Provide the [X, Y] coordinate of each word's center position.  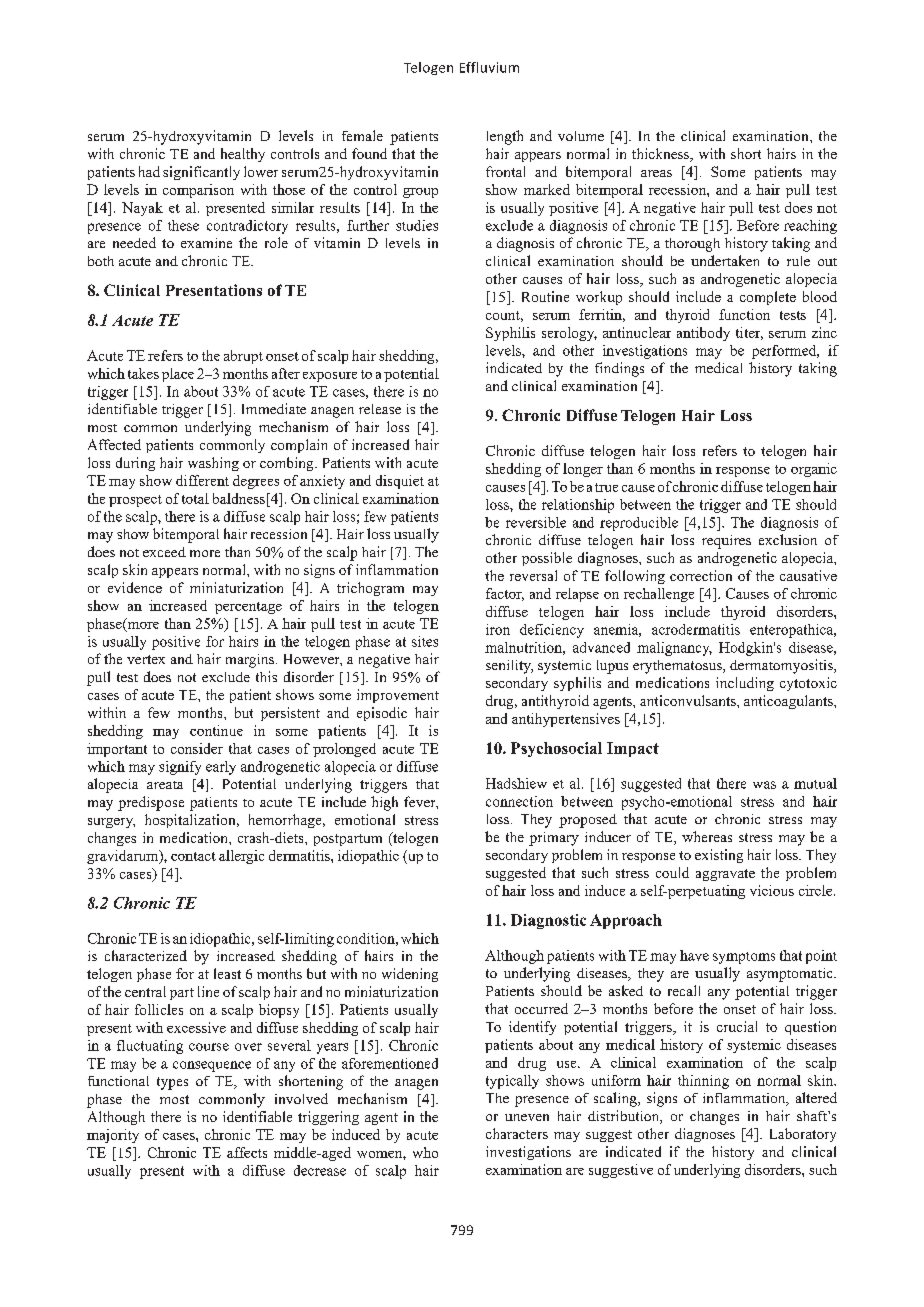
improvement [398, 696]
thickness [662, 155]
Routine [545, 296]
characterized [146, 955]
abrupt [243, 357]
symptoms [744, 958]
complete [768, 298]
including [745, 684]
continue [216, 730]
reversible [536, 522]
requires [726, 542]
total [195, 498]
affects [247, 1152]
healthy [243, 155]
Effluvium [489, 67]
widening [410, 975]
